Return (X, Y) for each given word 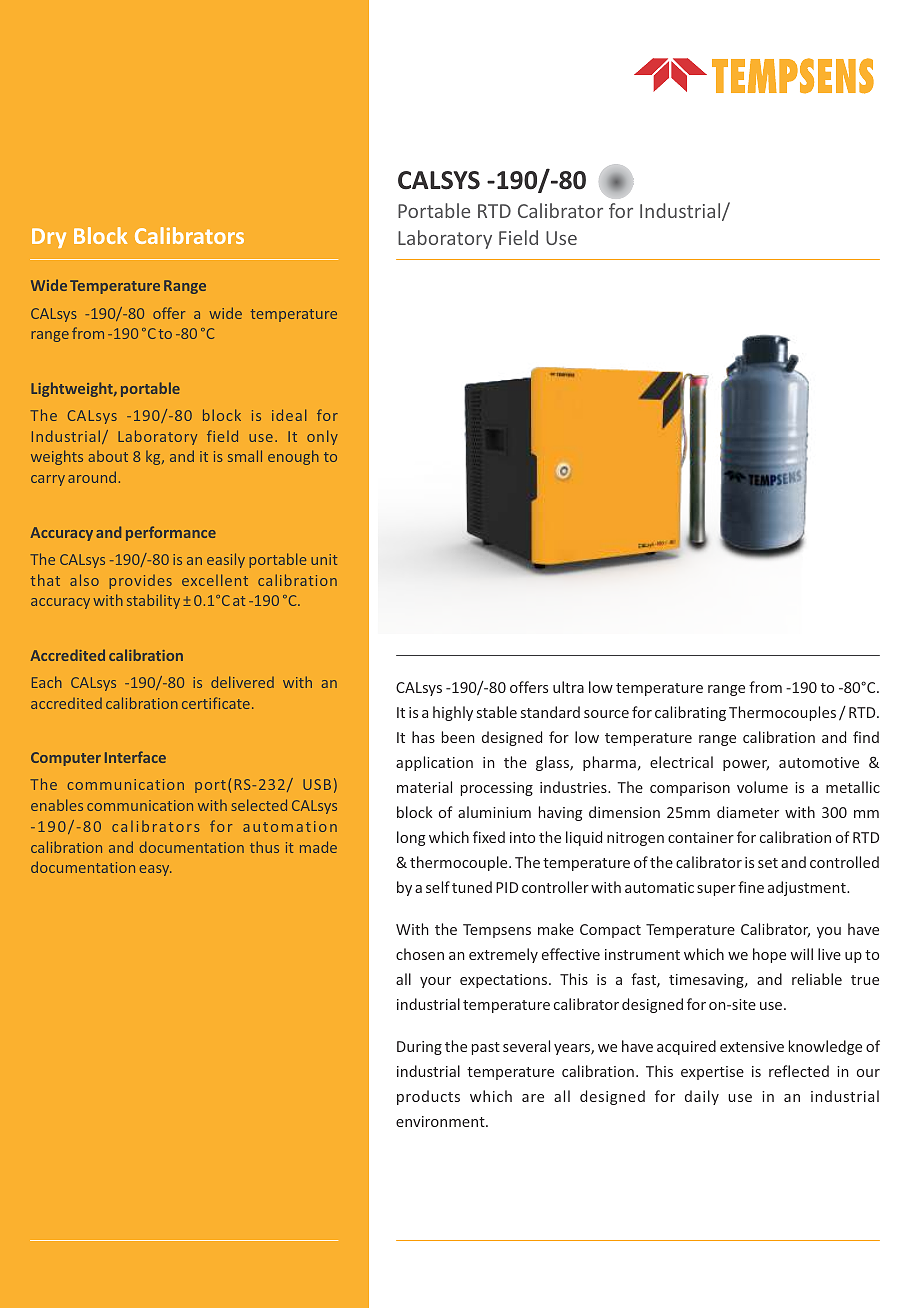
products (428, 1097)
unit (324, 559)
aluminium (494, 812)
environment (441, 1121)
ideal (289, 415)
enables (57, 805)
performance (171, 533)
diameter (748, 812)
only (322, 437)
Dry (49, 238)
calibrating (690, 713)
